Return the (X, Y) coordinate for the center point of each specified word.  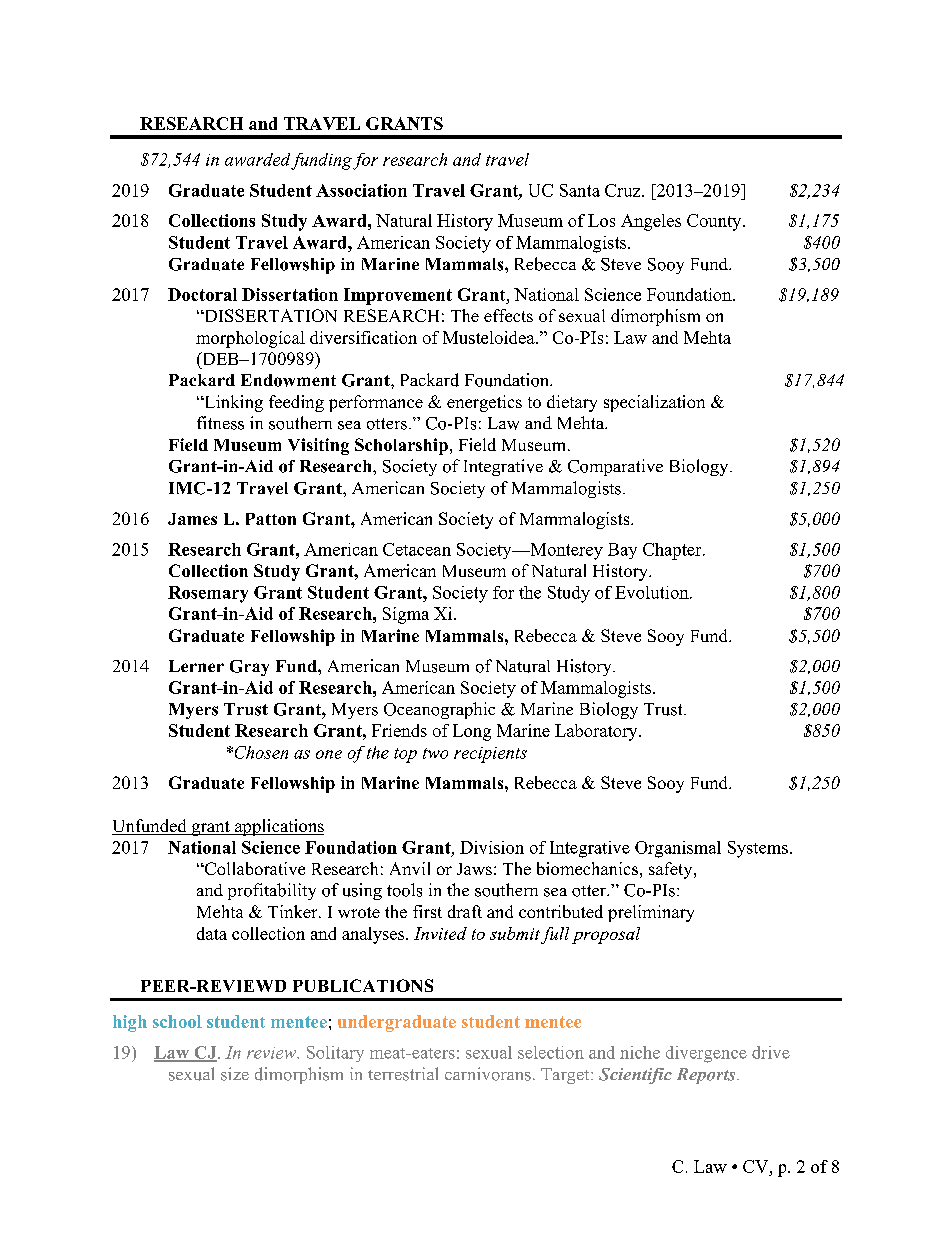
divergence (706, 1054)
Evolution (653, 592)
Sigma (406, 615)
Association (361, 190)
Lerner (196, 666)
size (235, 1074)
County (715, 222)
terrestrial (403, 1074)
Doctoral (202, 294)
